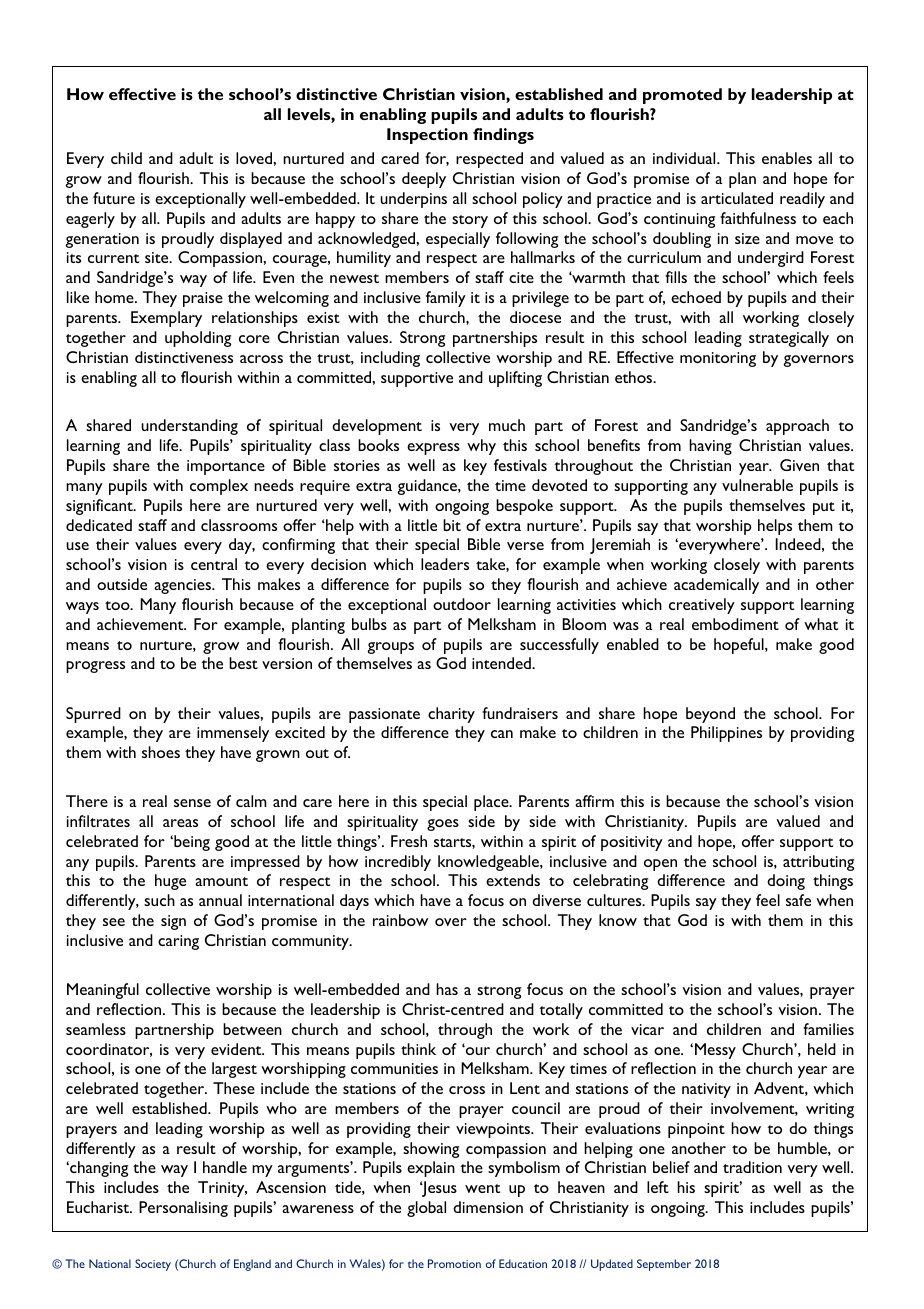  Describe the element at coordinates (427, 136) in the image. I see `Inspection` at that location.
